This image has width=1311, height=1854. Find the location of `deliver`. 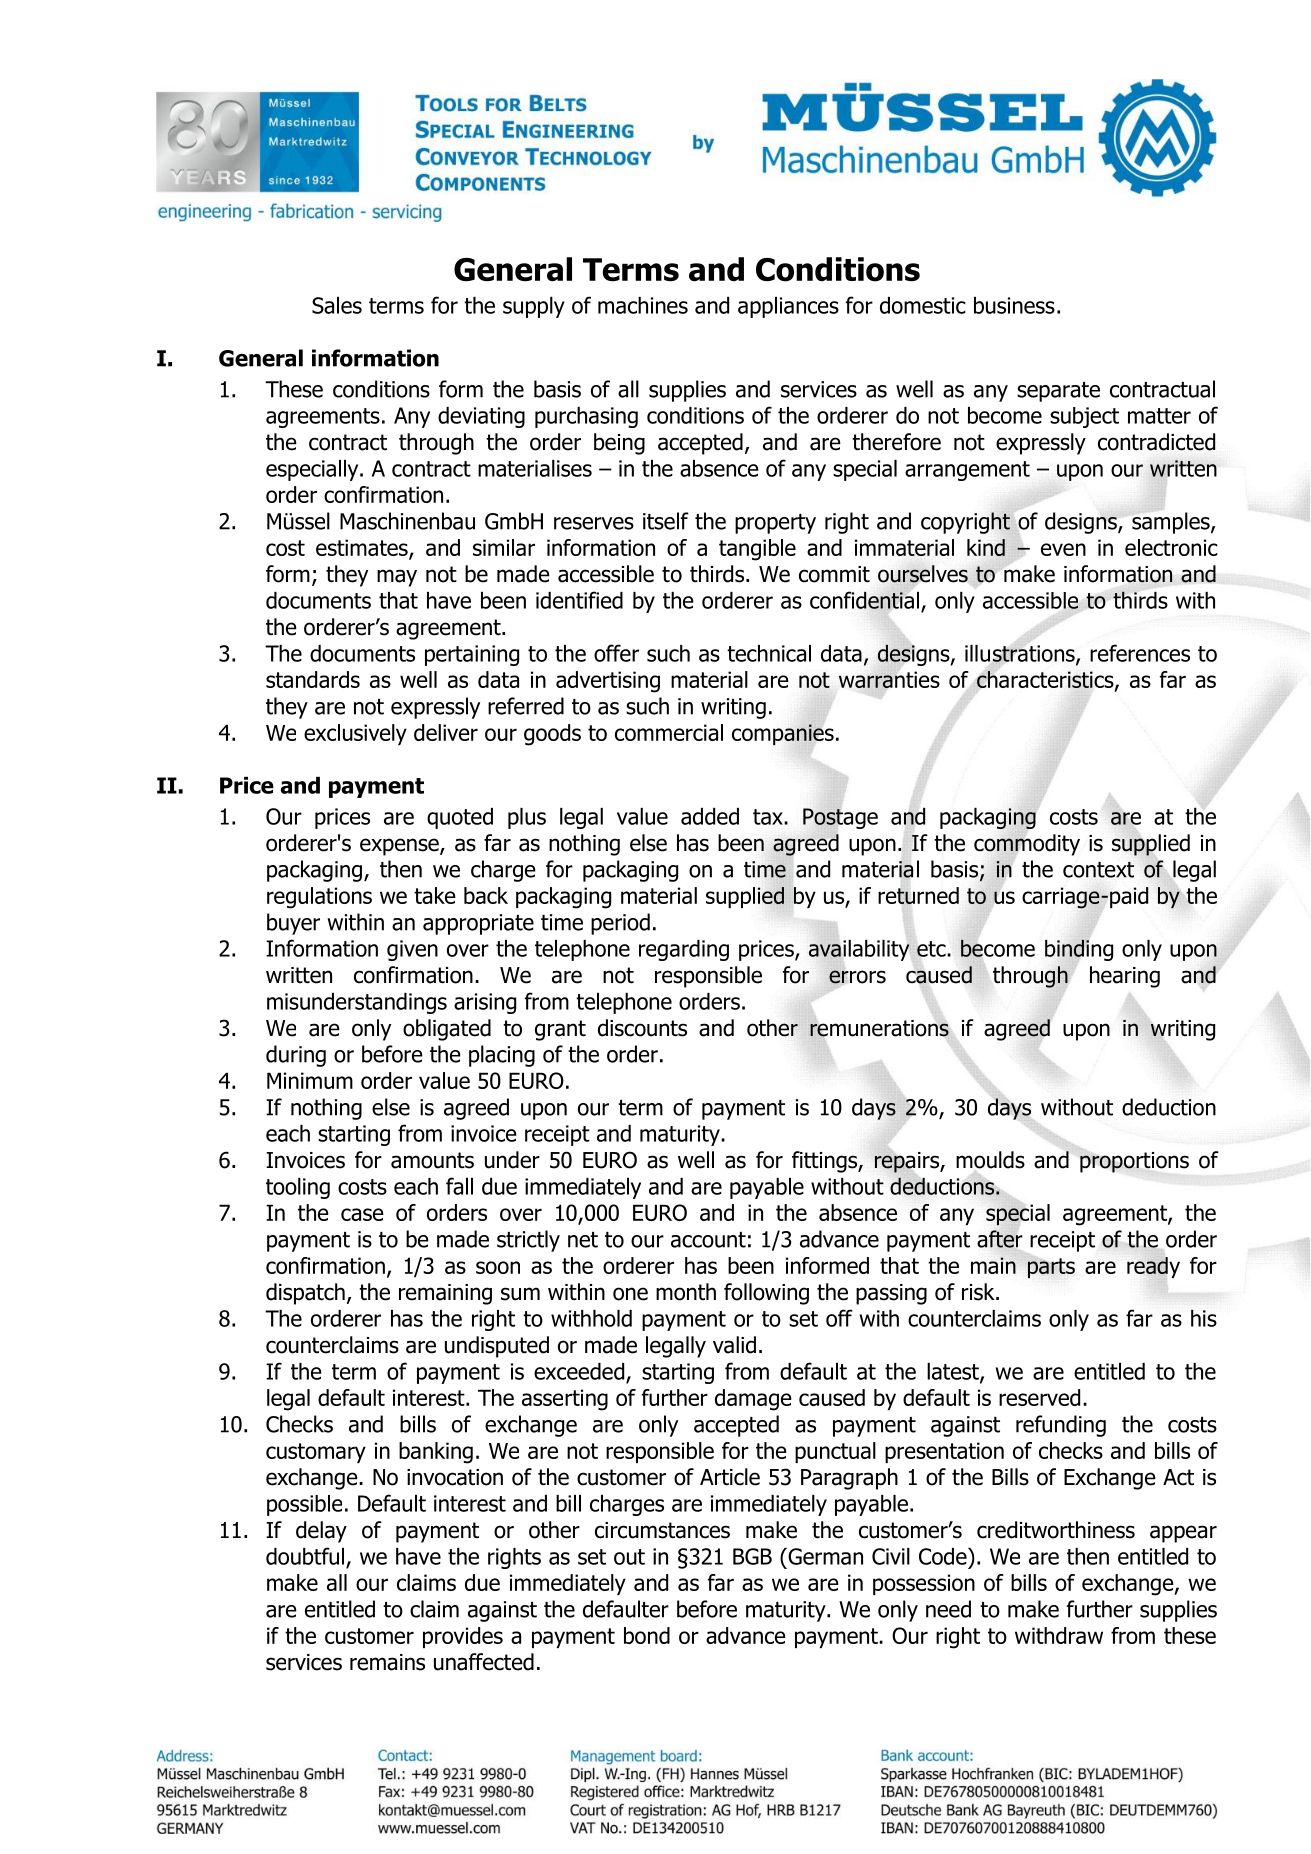

deliver is located at coordinates (446, 732).
